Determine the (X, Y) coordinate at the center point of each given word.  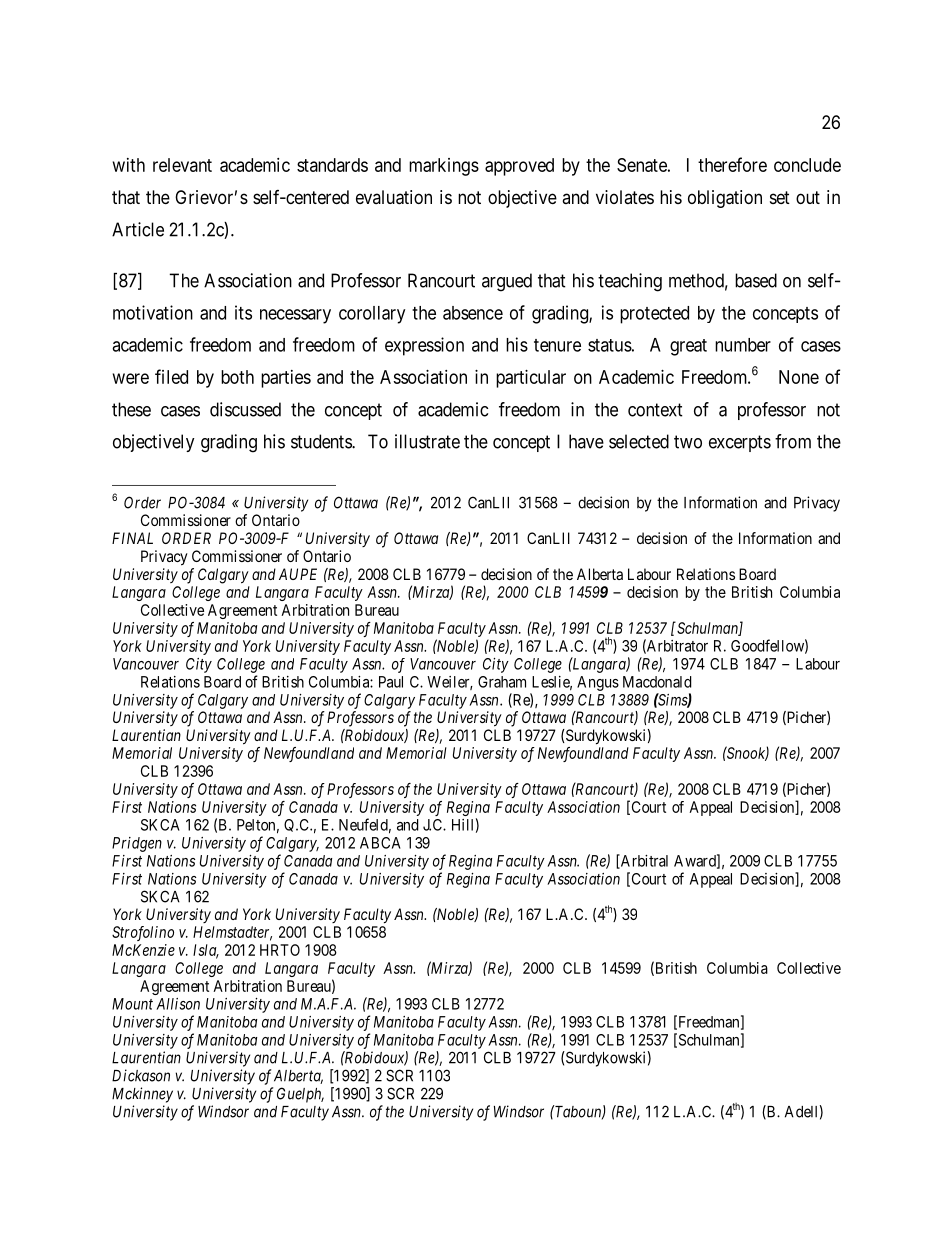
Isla (206, 951)
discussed (245, 409)
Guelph (300, 1095)
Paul (391, 682)
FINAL (132, 538)
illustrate (427, 441)
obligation (725, 199)
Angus (598, 683)
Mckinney (142, 1095)
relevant (182, 165)
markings (444, 167)
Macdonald (657, 682)
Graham (502, 682)
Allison (178, 1004)
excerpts (740, 443)
